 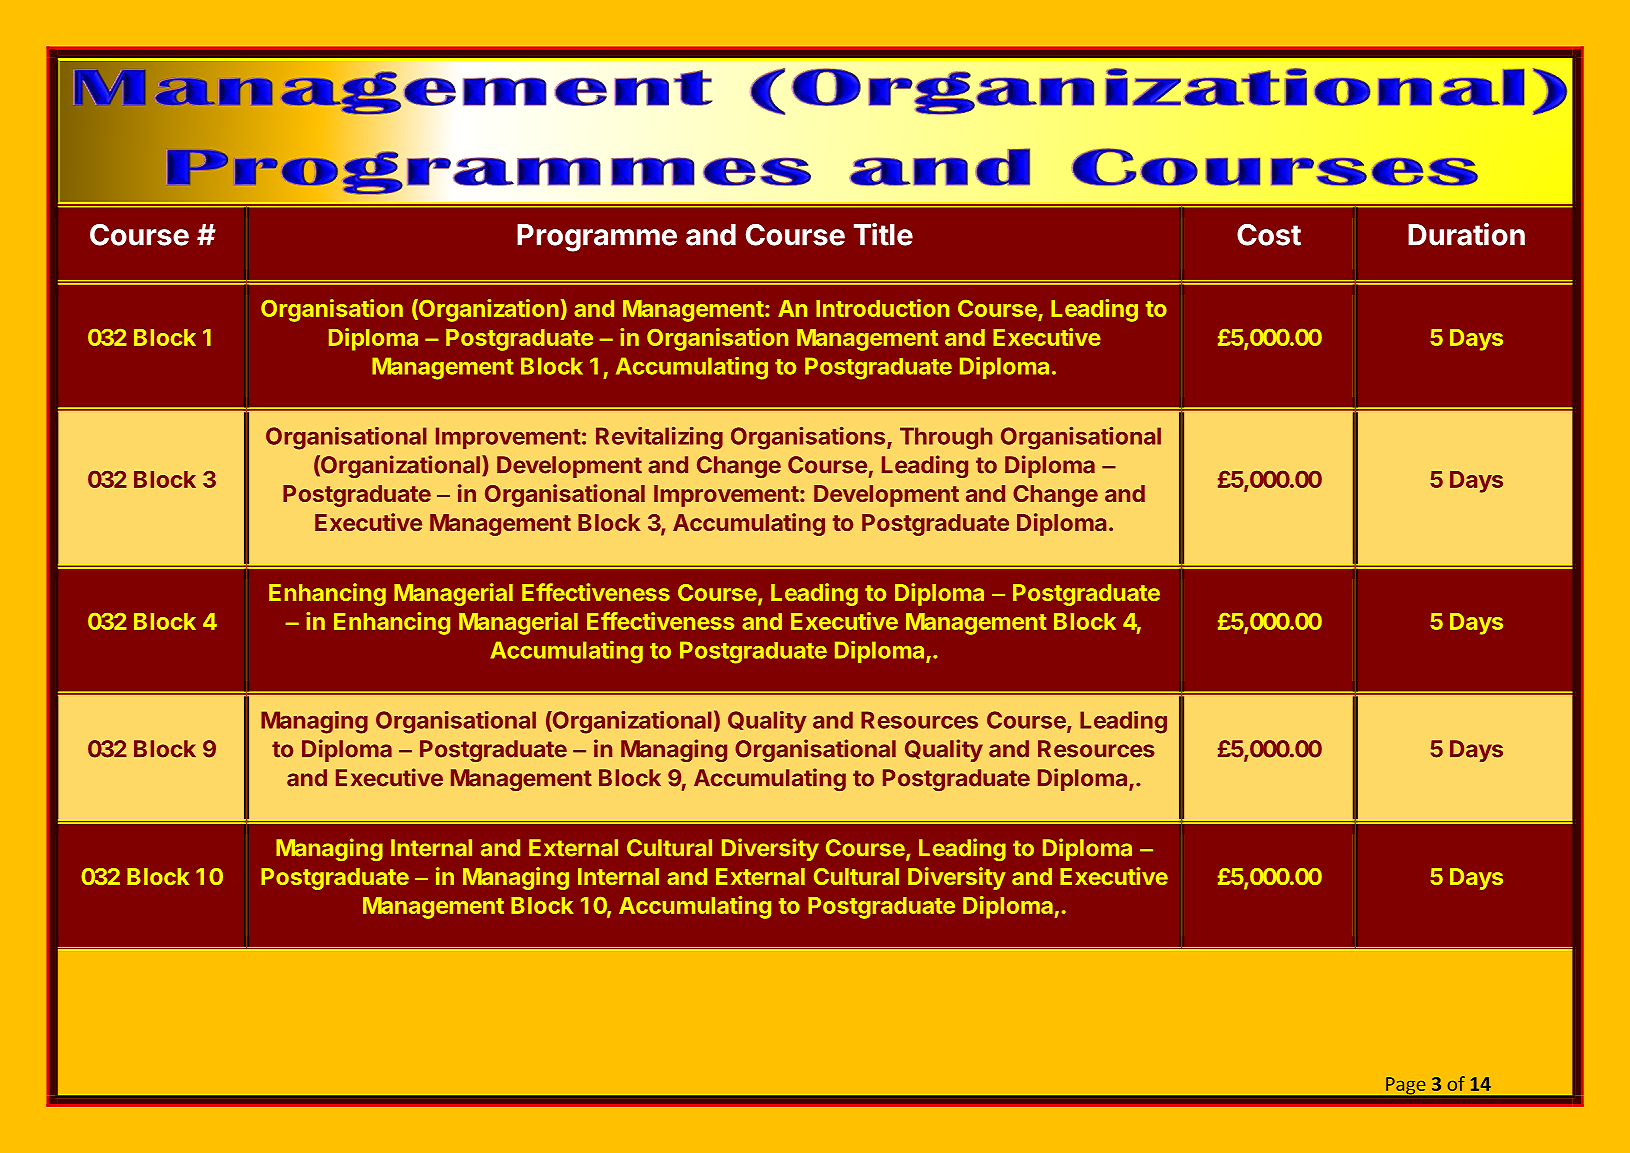 I want to click on Cost, so click(x=1269, y=235).
